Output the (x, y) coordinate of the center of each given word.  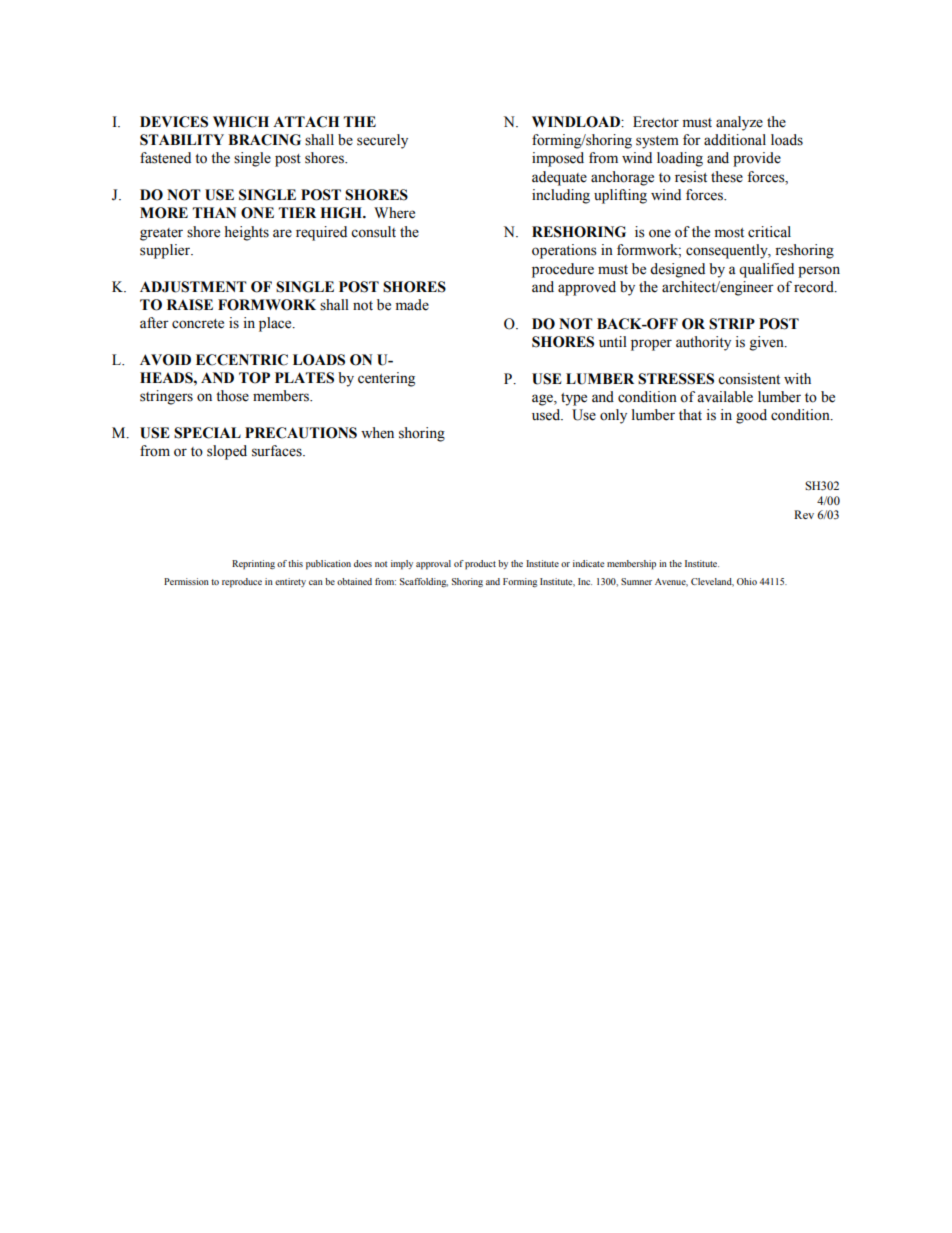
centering (386, 379)
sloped (227, 452)
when (377, 433)
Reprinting (253, 565)
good (751, 416)
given (768, 343)
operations (564, 251)
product (480, 565)
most (729, 233)
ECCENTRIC (242, 360)
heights (247, 233)
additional (735, 140)
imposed (558, 159)
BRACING (264, 140)
